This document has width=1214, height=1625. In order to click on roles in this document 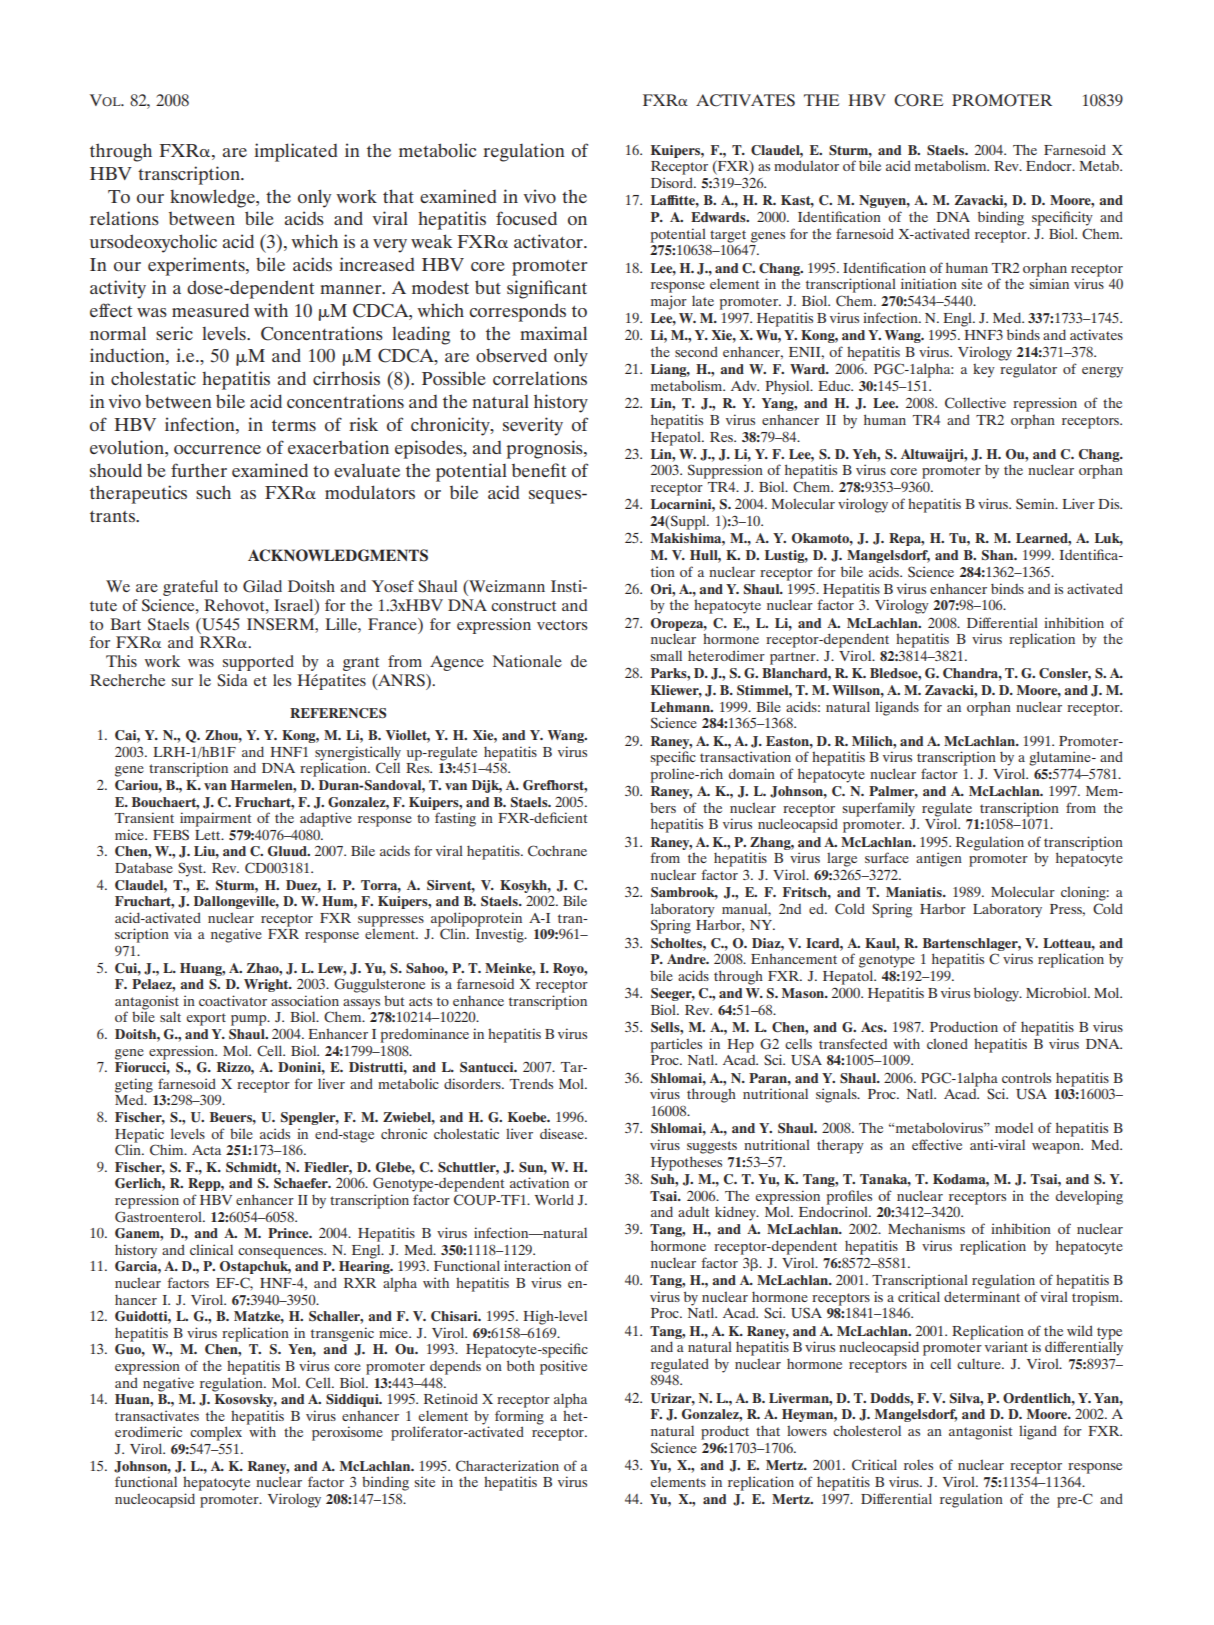, I will do `click(918, 1464)`.
